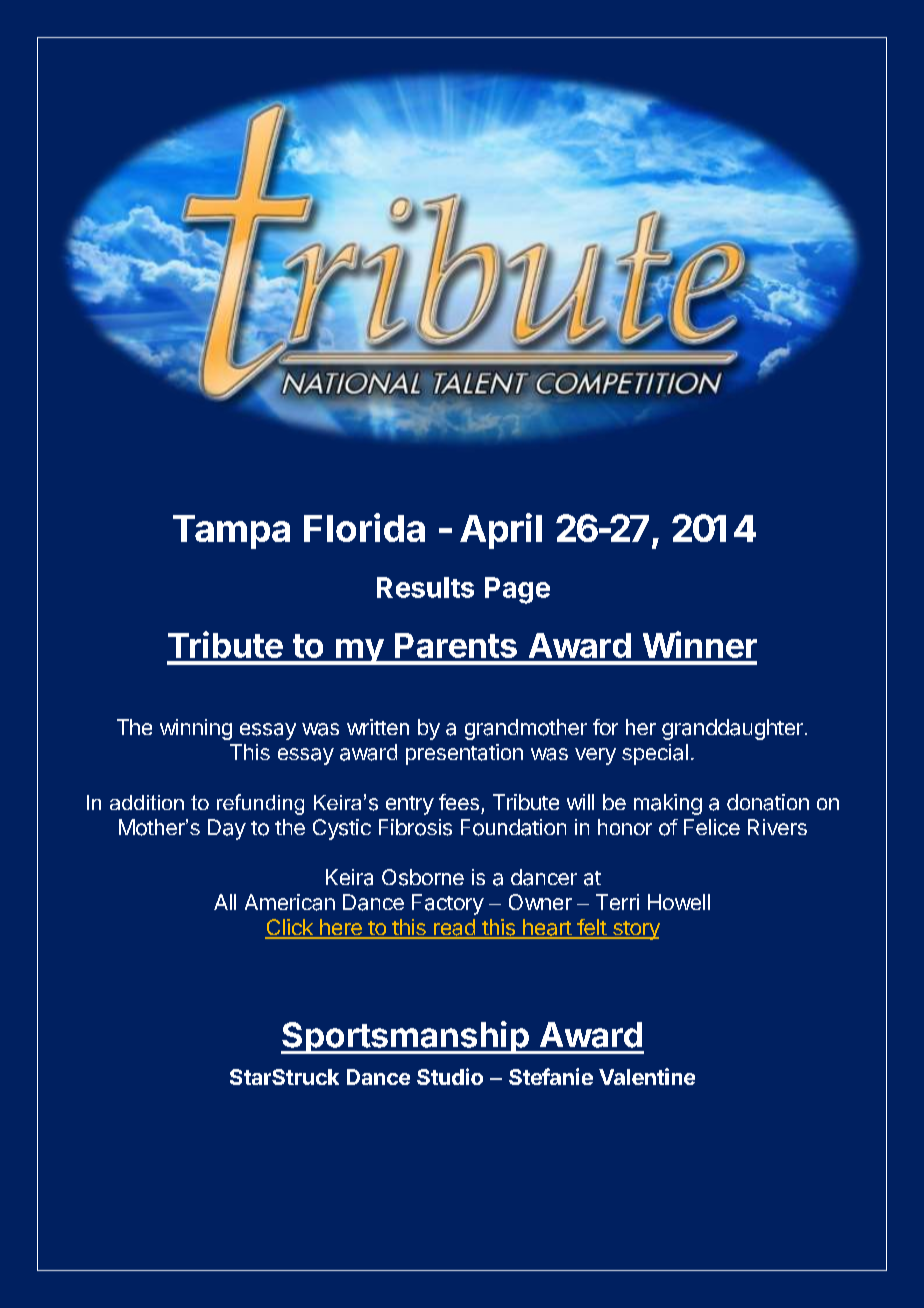  Describe the element at coordinates (406, 1037) in the image. I see `Sportsmanship` at that location.
